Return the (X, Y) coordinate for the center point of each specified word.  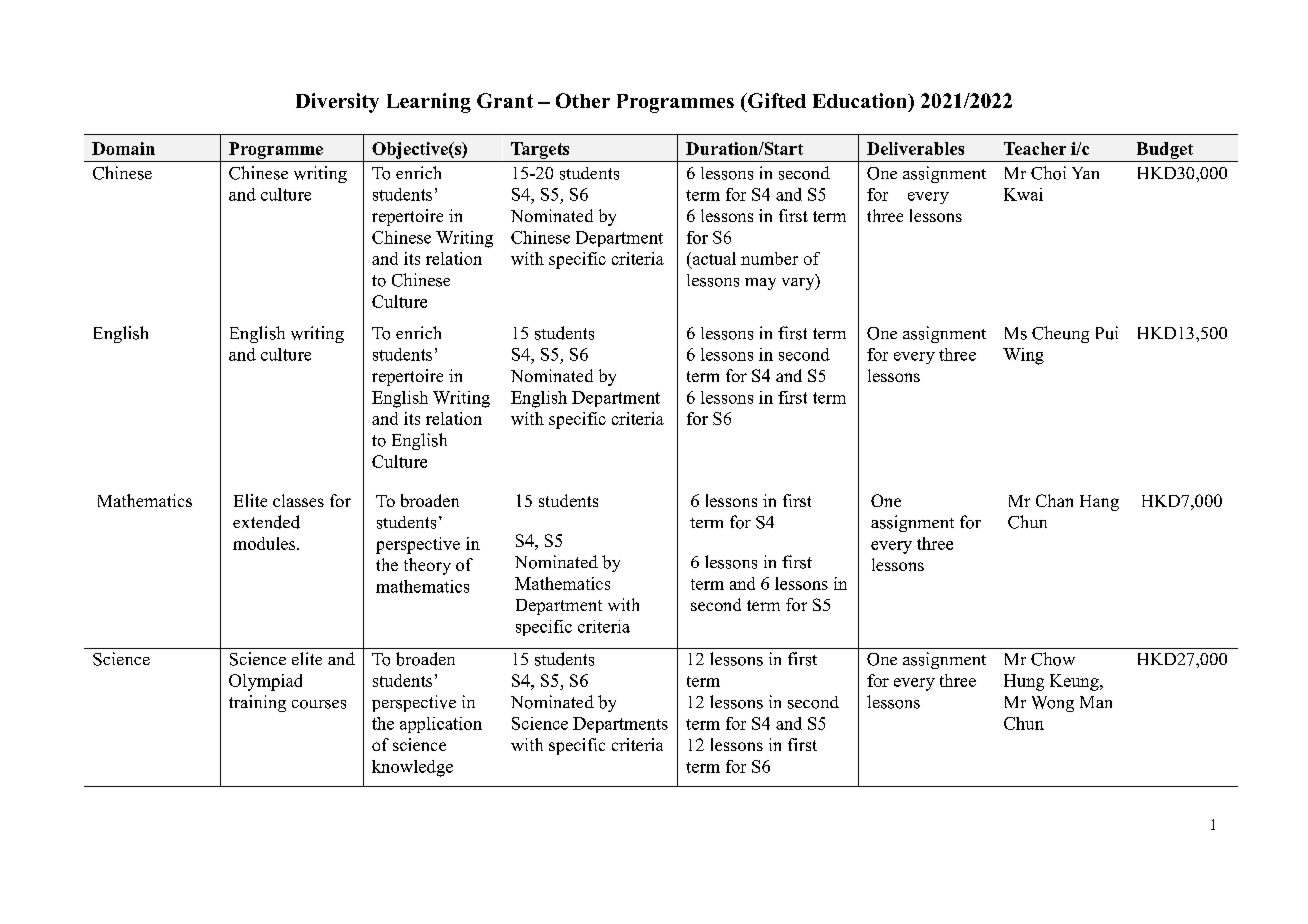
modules (265, 543)
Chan (1054, 500)
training (257, 703)
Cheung (1060, 334)
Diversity (337, 103)
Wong (1053, 704)
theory (427, 566)
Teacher (1035, 148)
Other (583, 100)
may (760, 284)
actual (713, 260)
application (441, 725)
